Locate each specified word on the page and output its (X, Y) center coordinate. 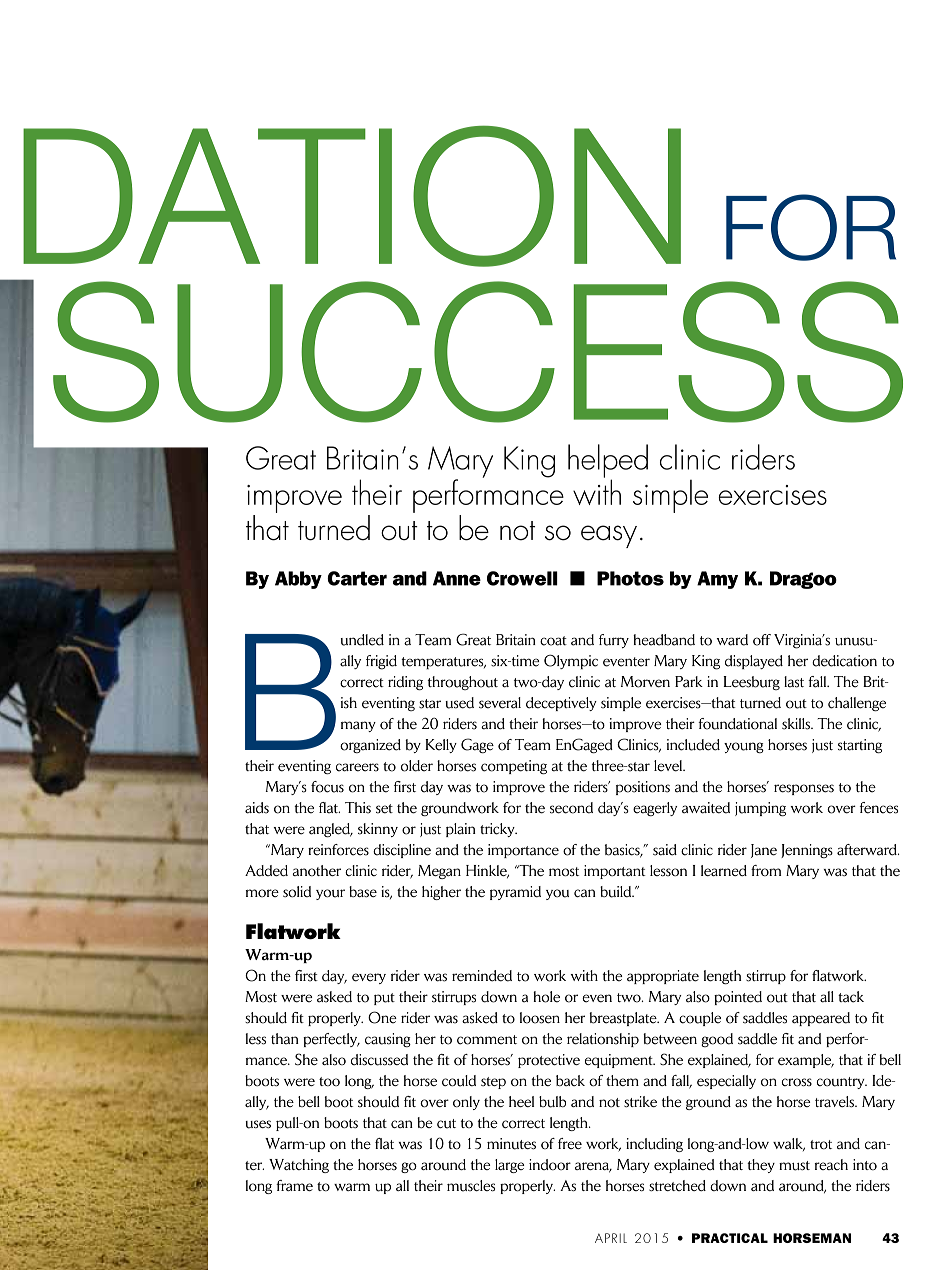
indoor (550, 1165)
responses (804, 789)
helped (608, 462)
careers (357, 767)
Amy (717, 580)
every (369, 978)
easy (609, 536)
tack (851, 997)
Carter (357, 578)
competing (514, 767)
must (794, 1166)
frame (294, 1185)
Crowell (522, 578)
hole (546, 997)
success (478, 352)
